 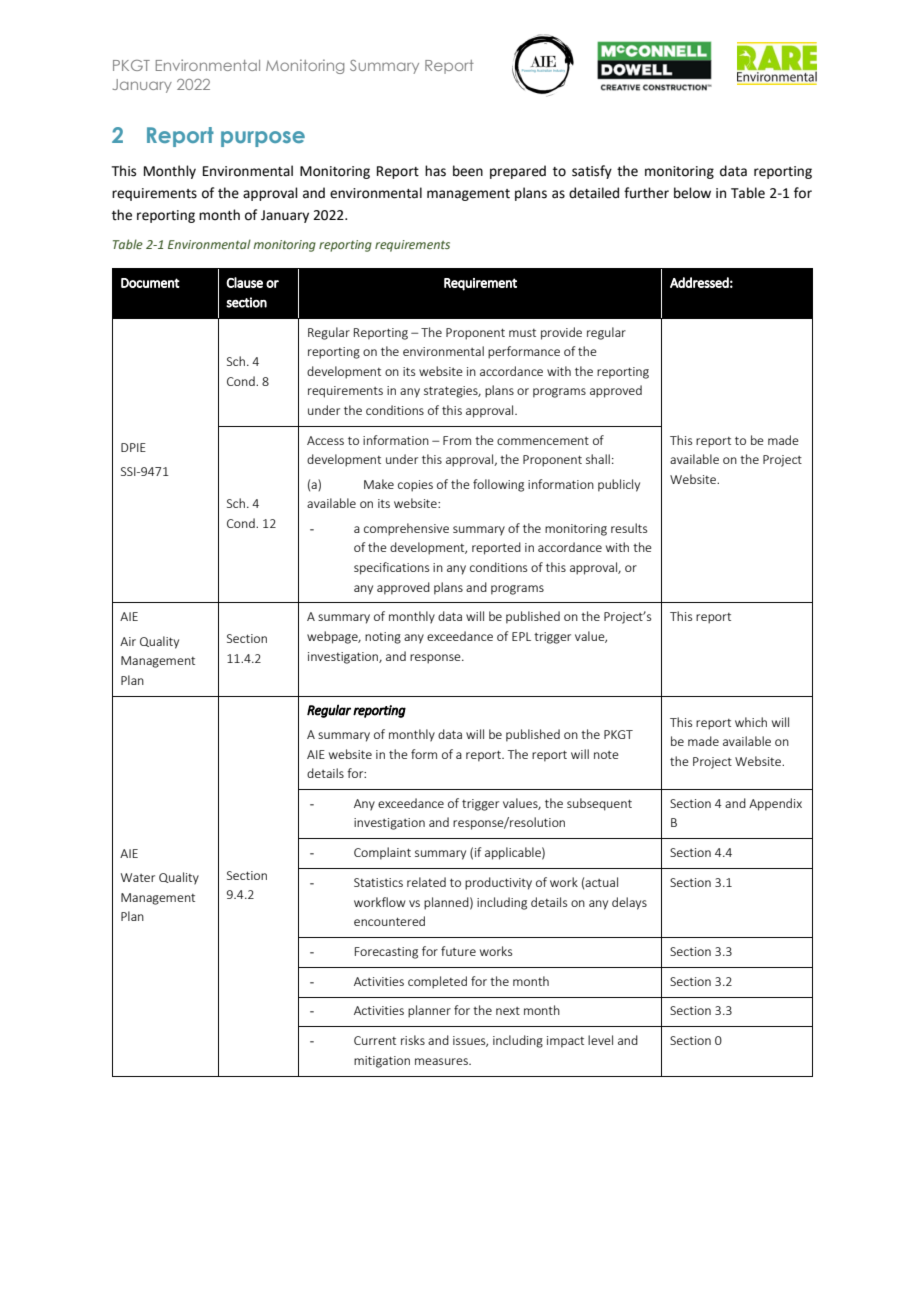 What do you see at coordinates (375, 1040) in the document?
I see `Current` at bounding box center [375, 1040].
